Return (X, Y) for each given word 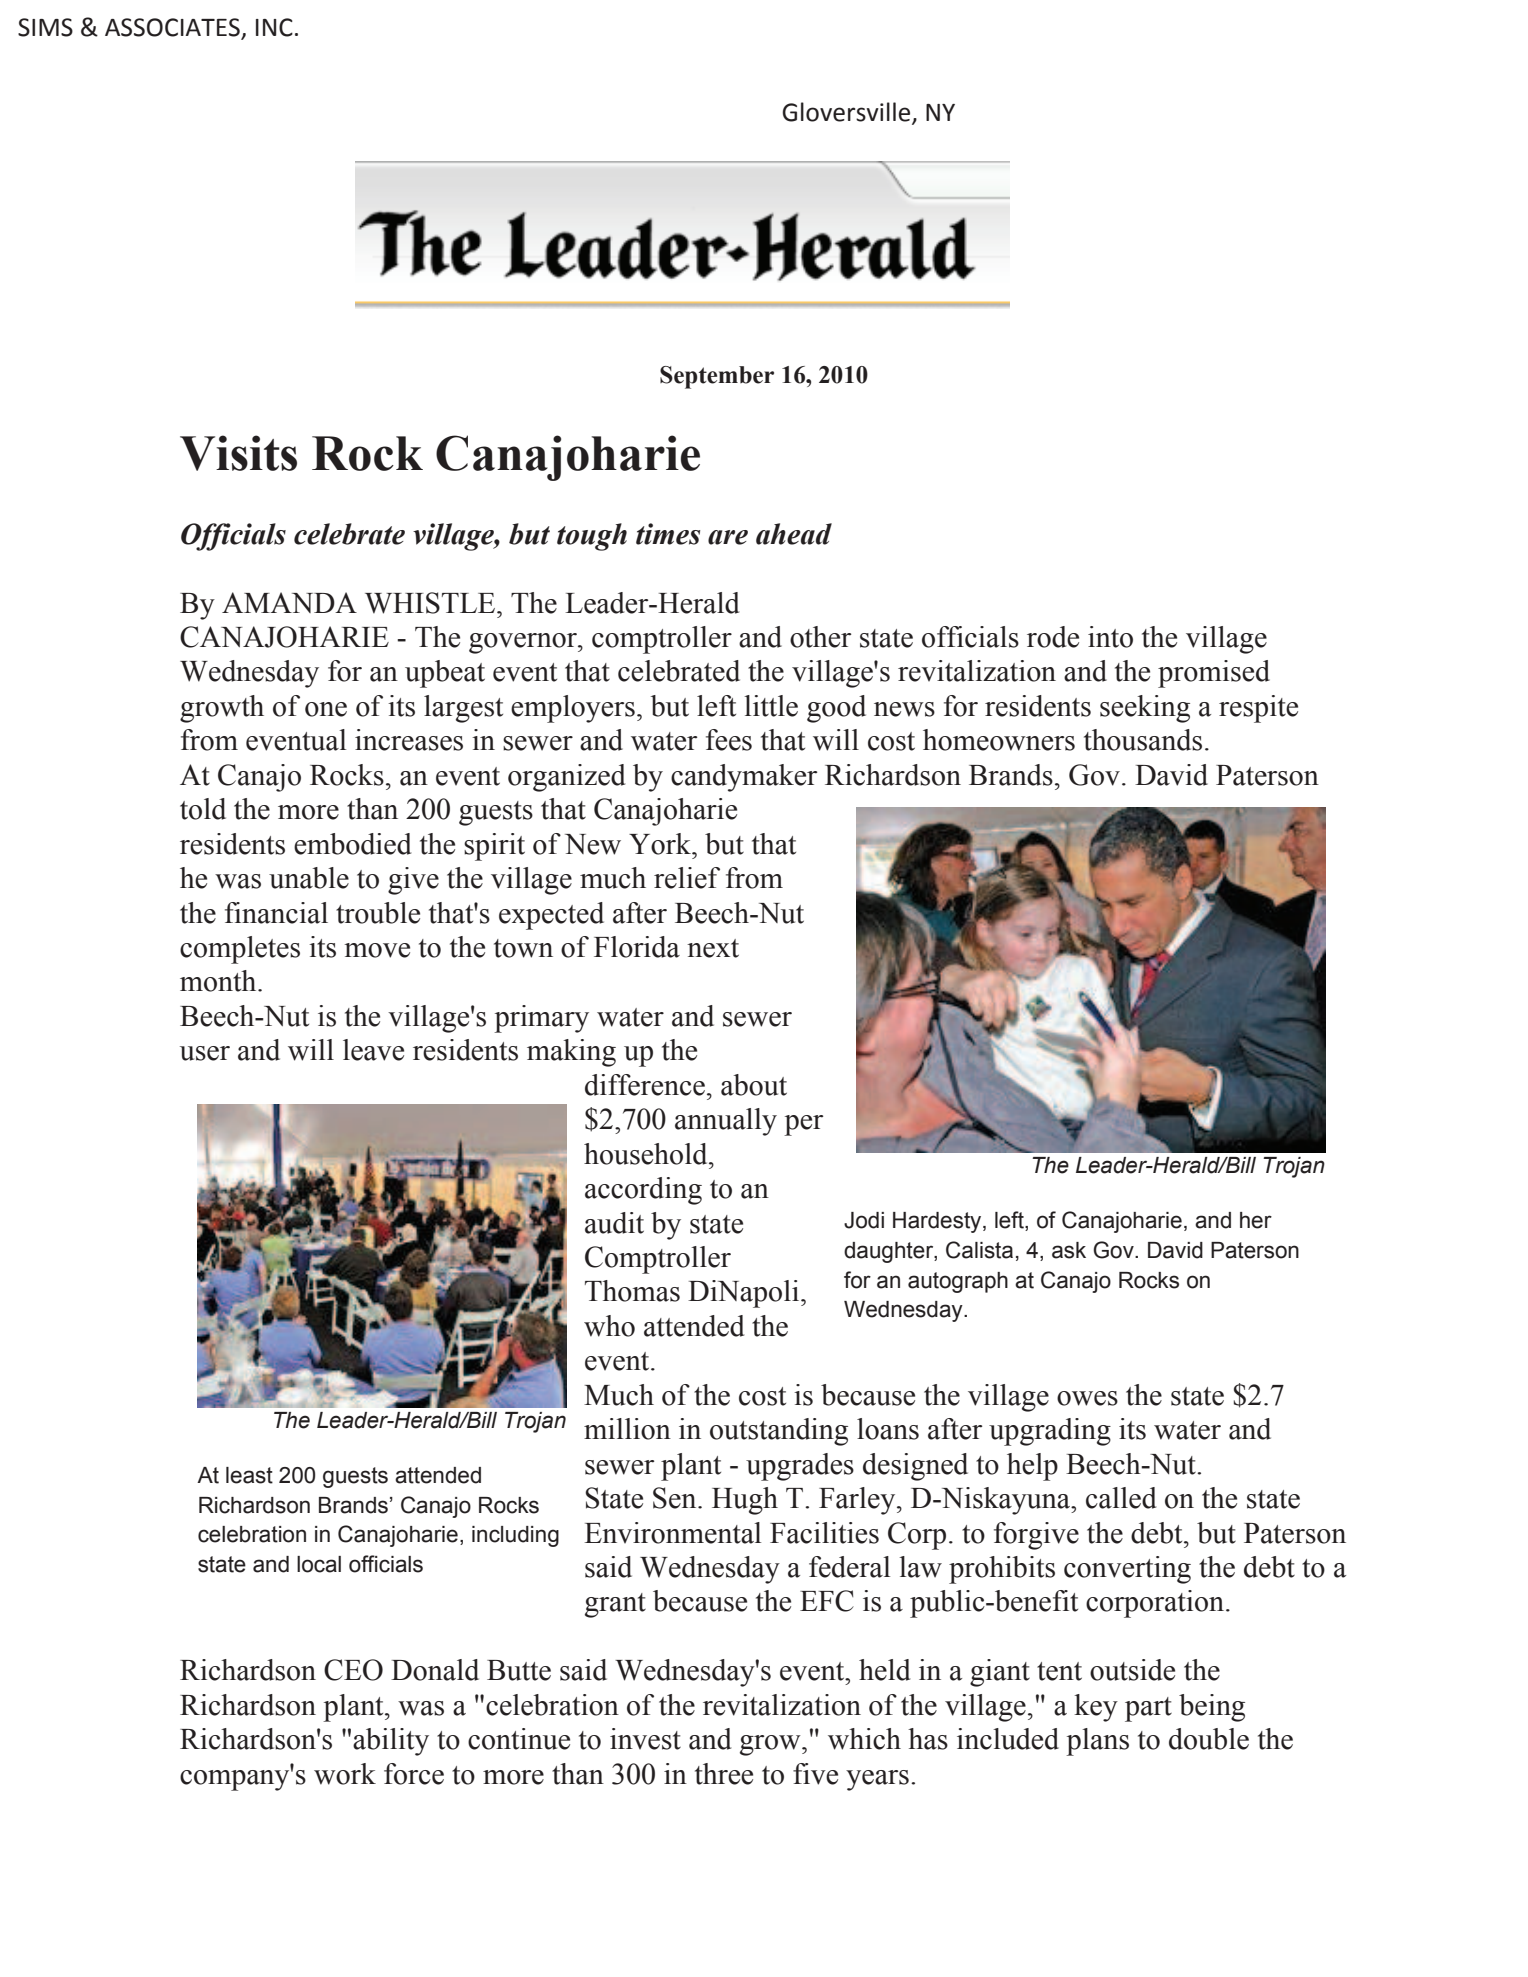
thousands (1143, 740)
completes (240, 950)
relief (687, 878)
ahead (794, 534)
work (345, 1774)
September (717, 377)
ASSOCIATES (172, 27)
